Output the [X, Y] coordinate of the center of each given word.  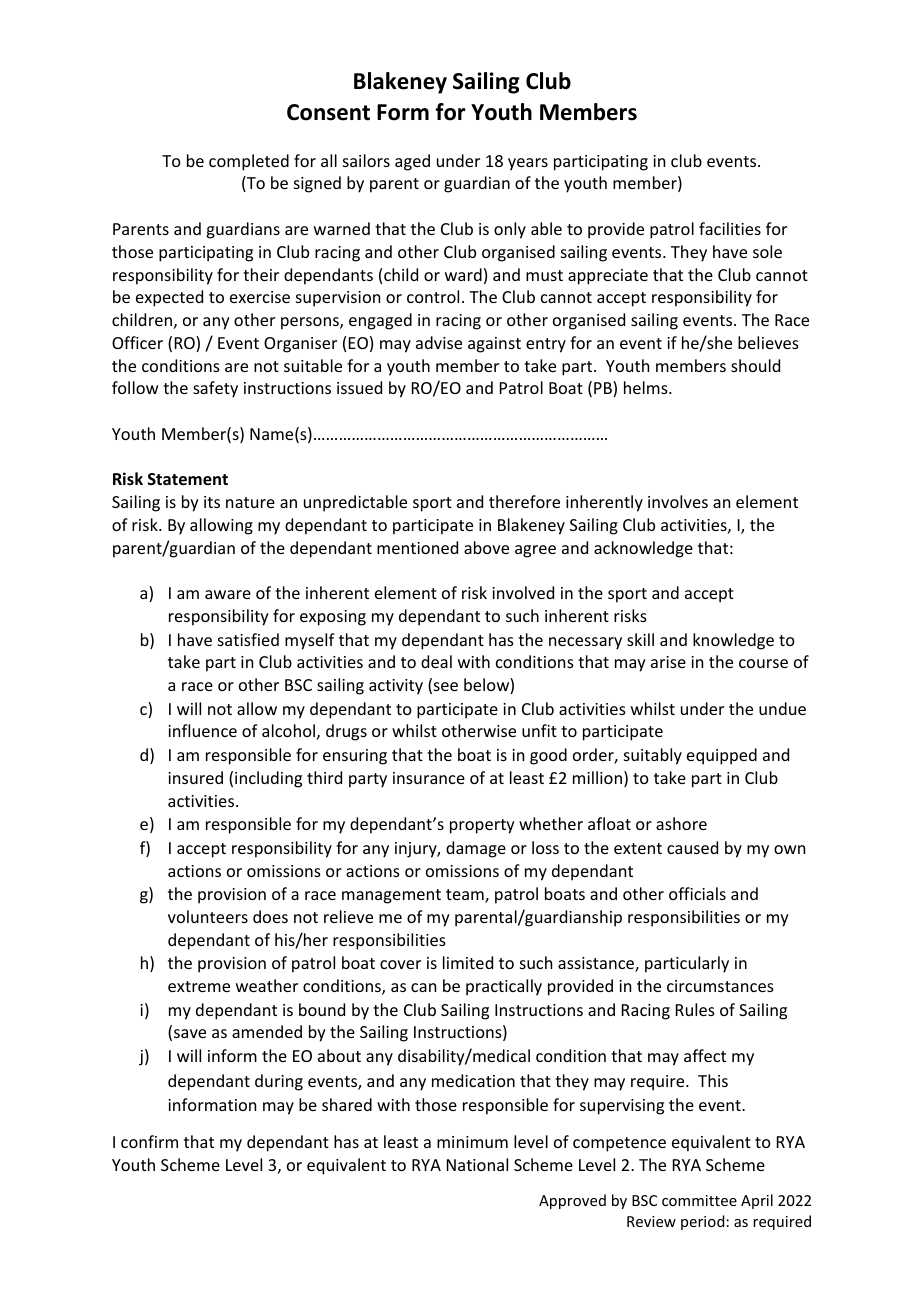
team [466, 896]
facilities [730, 228]
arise [668, 662]
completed [249, 162]
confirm [149, 1141]
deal [436, 661]
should [755, 365]
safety [215, 389]
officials [697, 893]
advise [439, 342]
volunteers [208, 916]
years [528, 164]
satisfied [248, 639]
